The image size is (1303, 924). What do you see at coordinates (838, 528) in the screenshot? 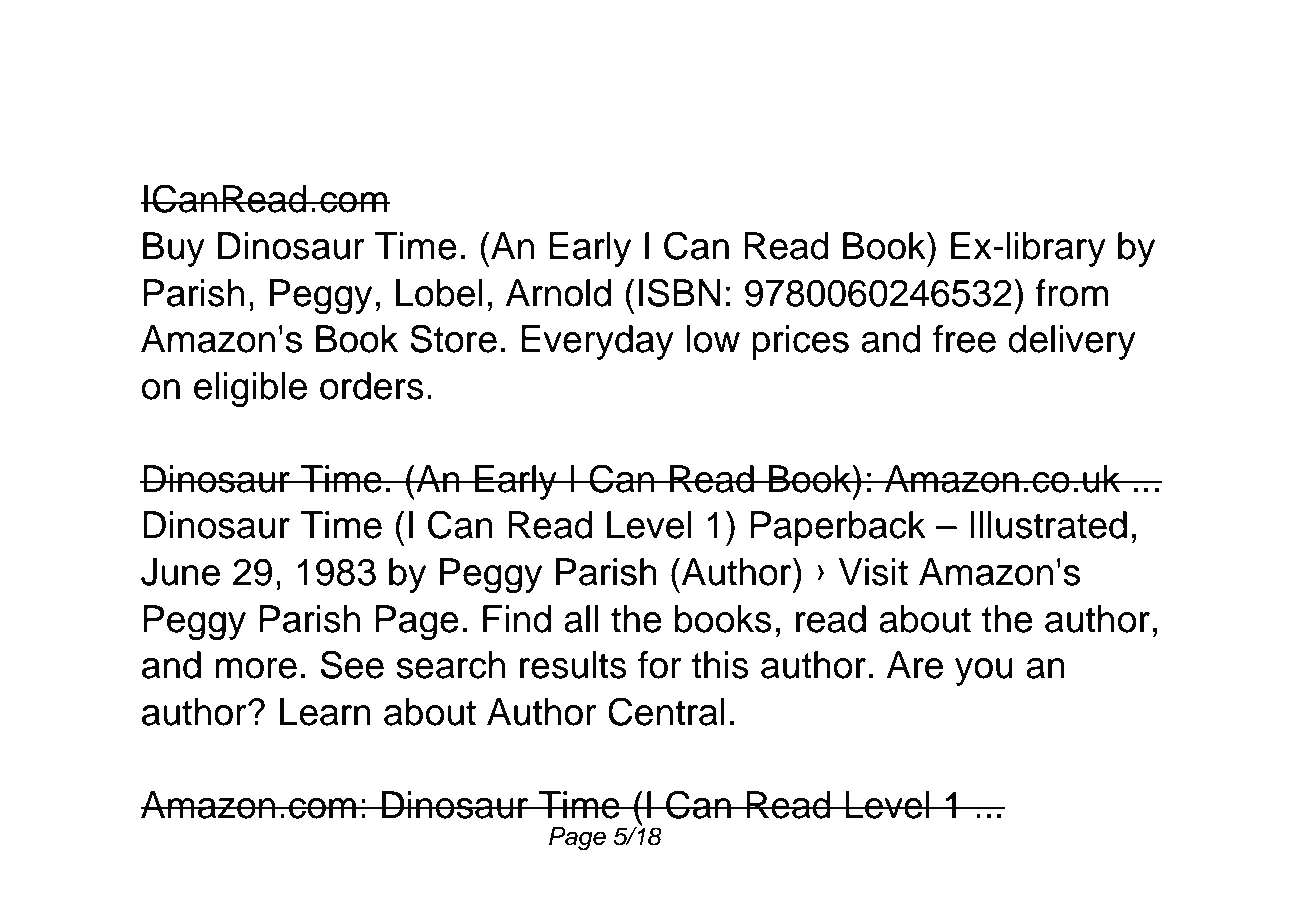
I see `Paperback` at bounding box center [838, 528].
